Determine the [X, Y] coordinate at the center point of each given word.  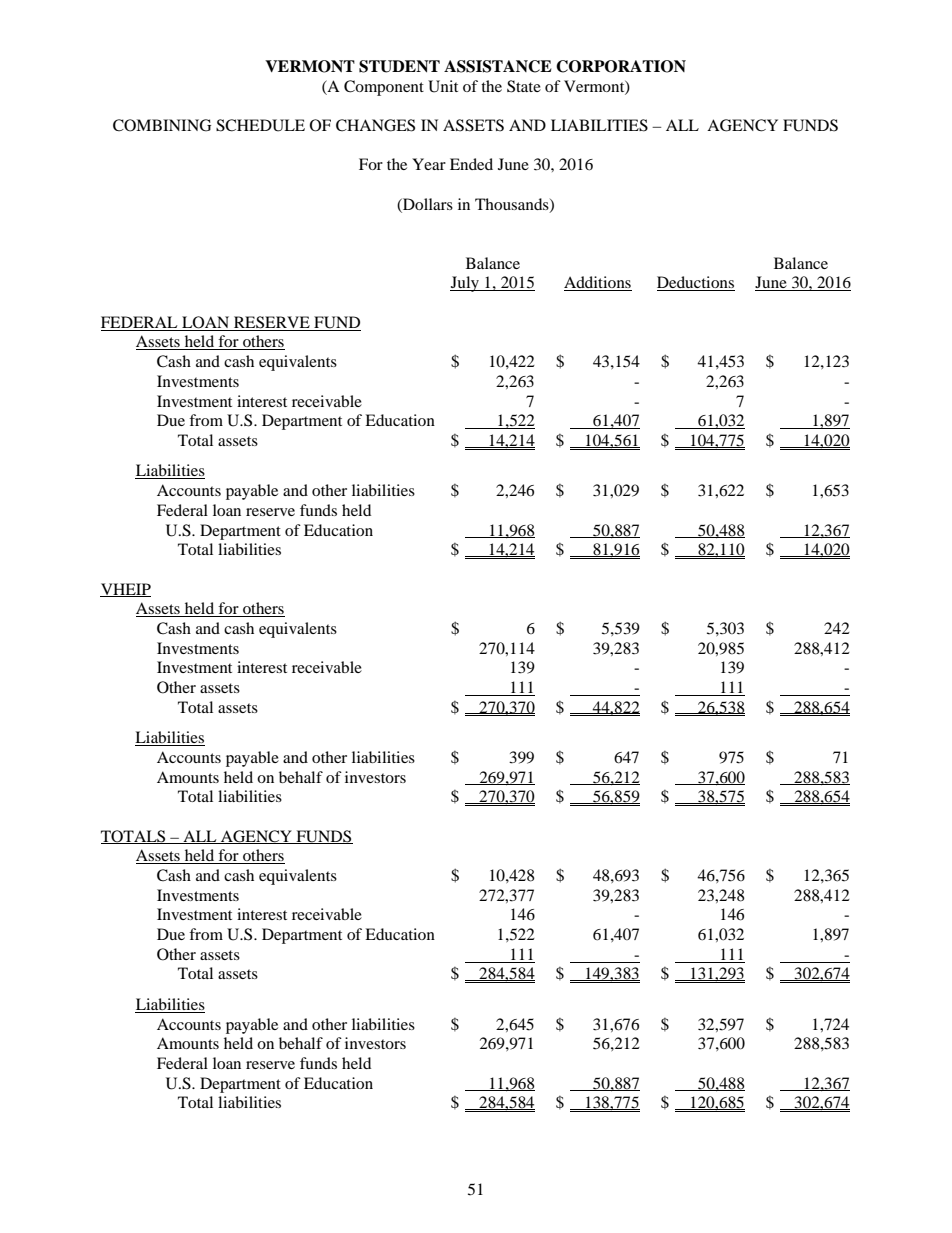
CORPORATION [621, 66]
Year [429, 164]
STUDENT [399, 66]
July [465, 284]
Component [384, 88]
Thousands [513, 205]
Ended [471, 164]
